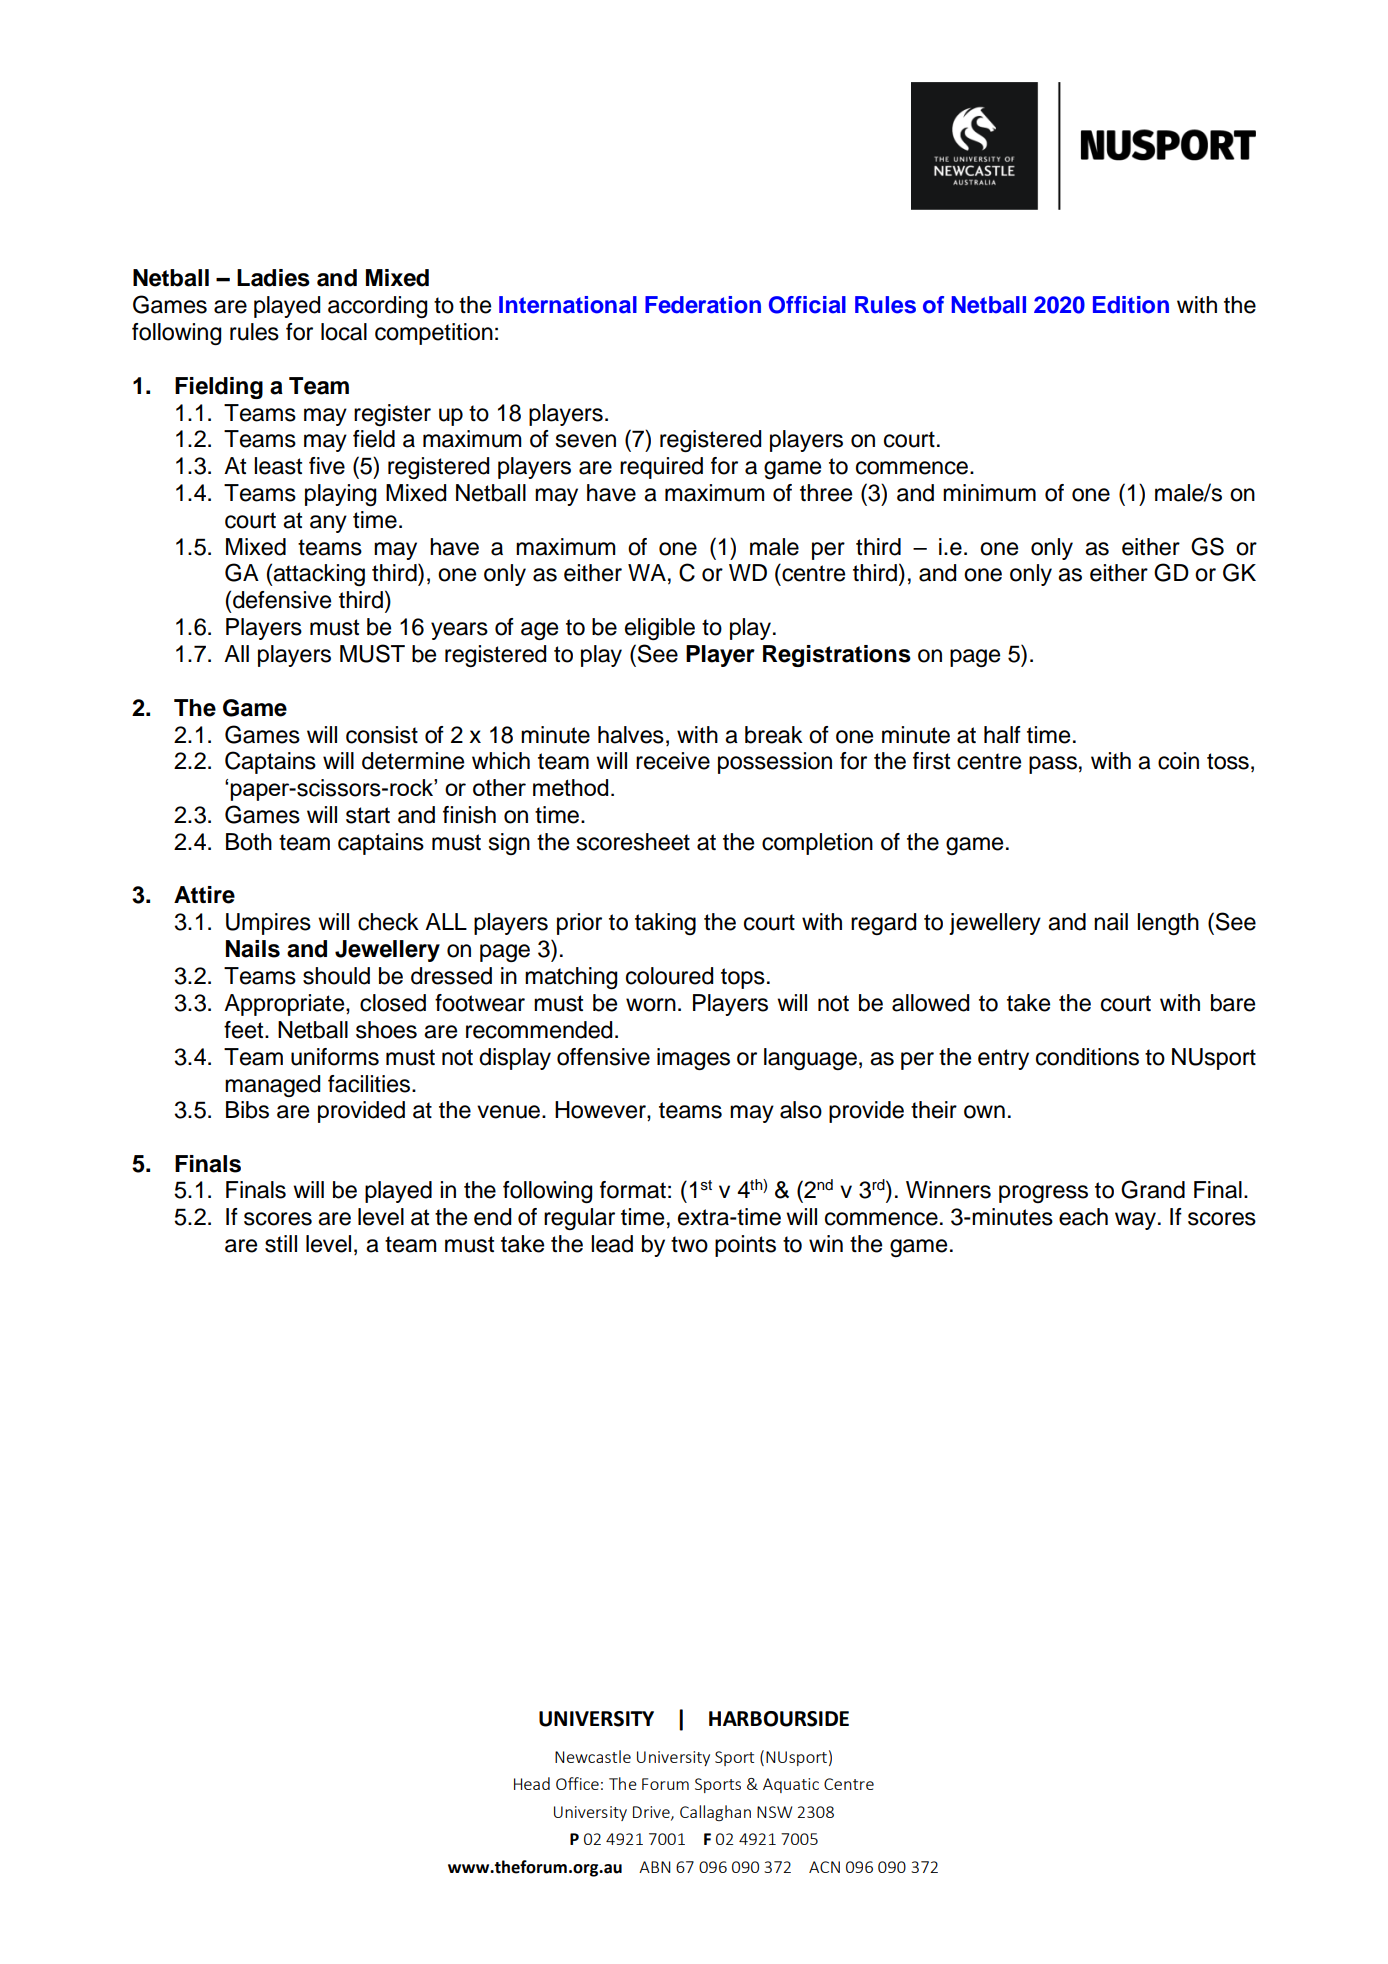 The height and width of the page is (1964, 1388). What do you see at coordinates (1131, 305) in the page?
I see `Edition` at bounding box center [1131, 305].
